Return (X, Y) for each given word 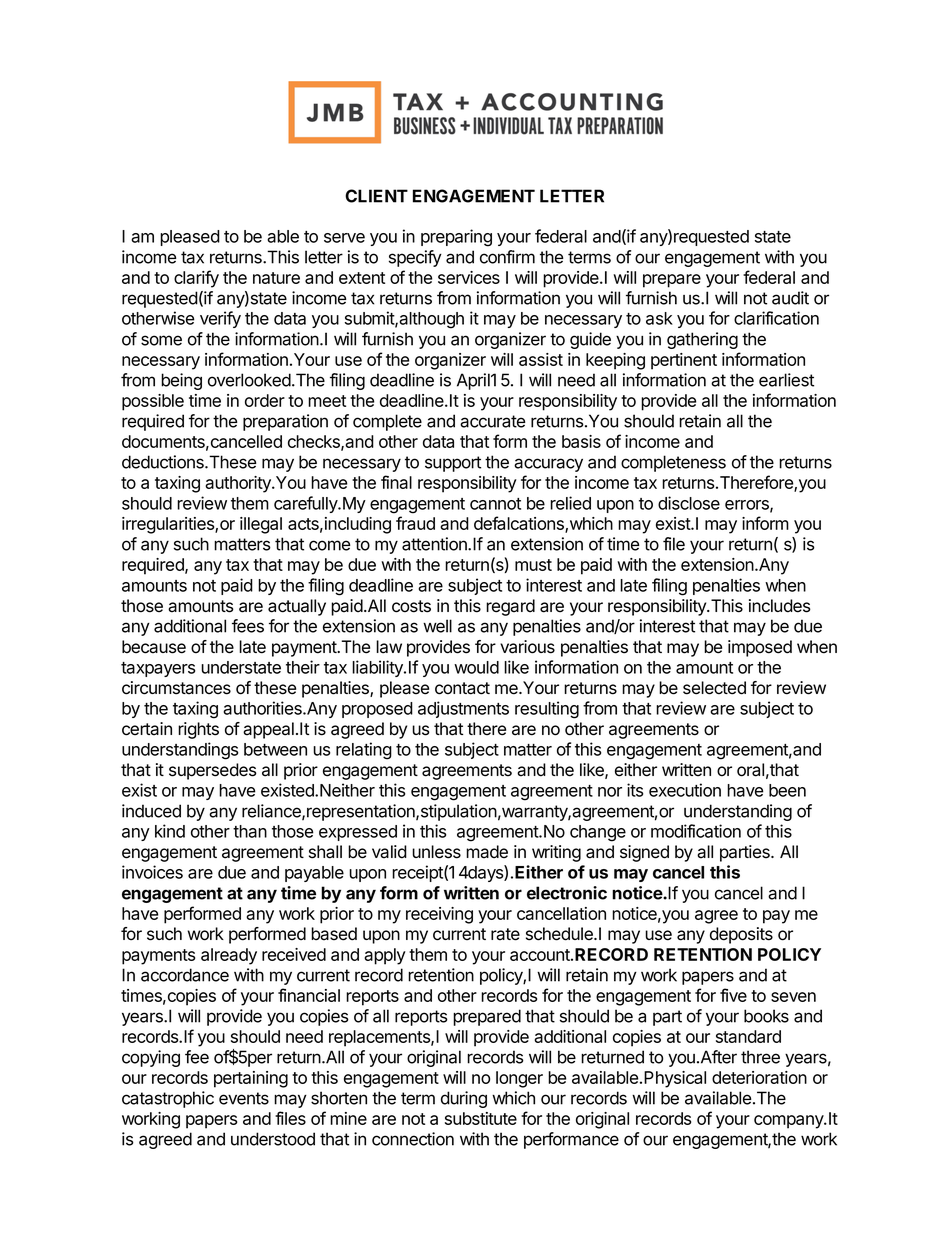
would (476, 667)
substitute (481, 1118)
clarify (196, 279)
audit (790, 298)
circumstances (176, 688)
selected (714, 688)
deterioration (759, 1077)
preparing (456, 238)
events (244, 1098)
